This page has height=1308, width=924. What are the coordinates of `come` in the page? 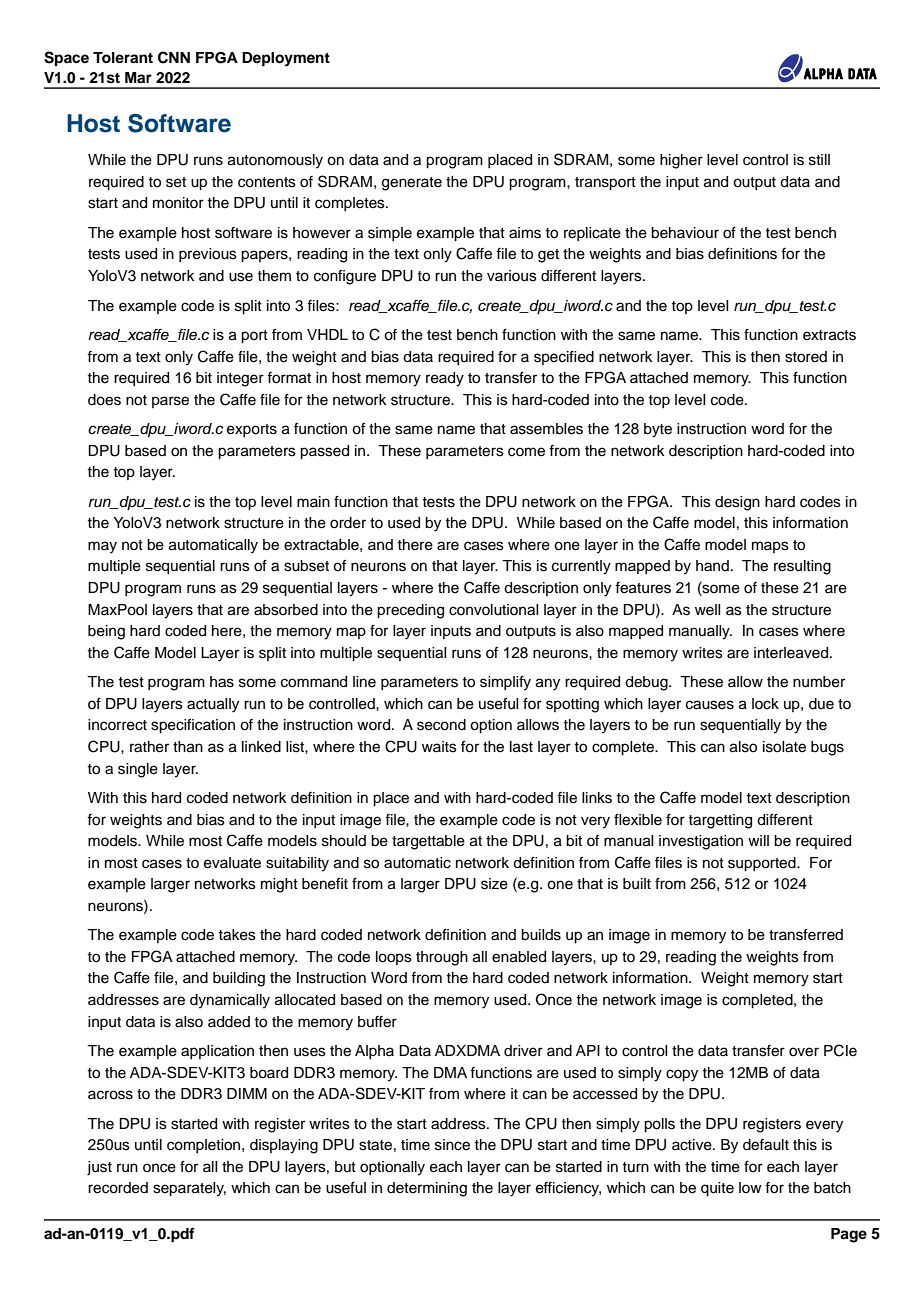 It's located at (526, 452).
